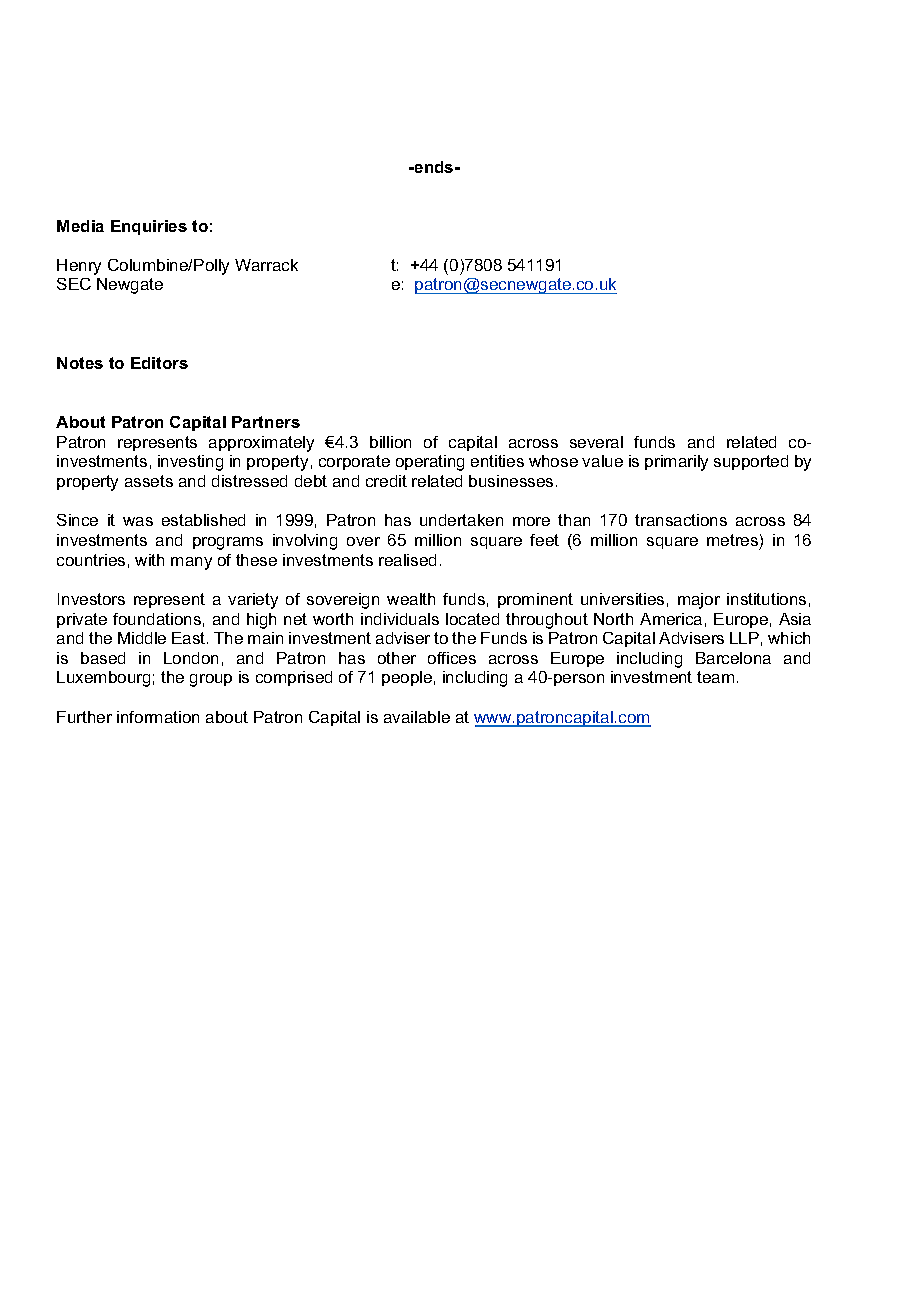 This document has height=1308, width=924. Describe the element at coordinates (159, 363) in the document. I see `Editors` at that location.
